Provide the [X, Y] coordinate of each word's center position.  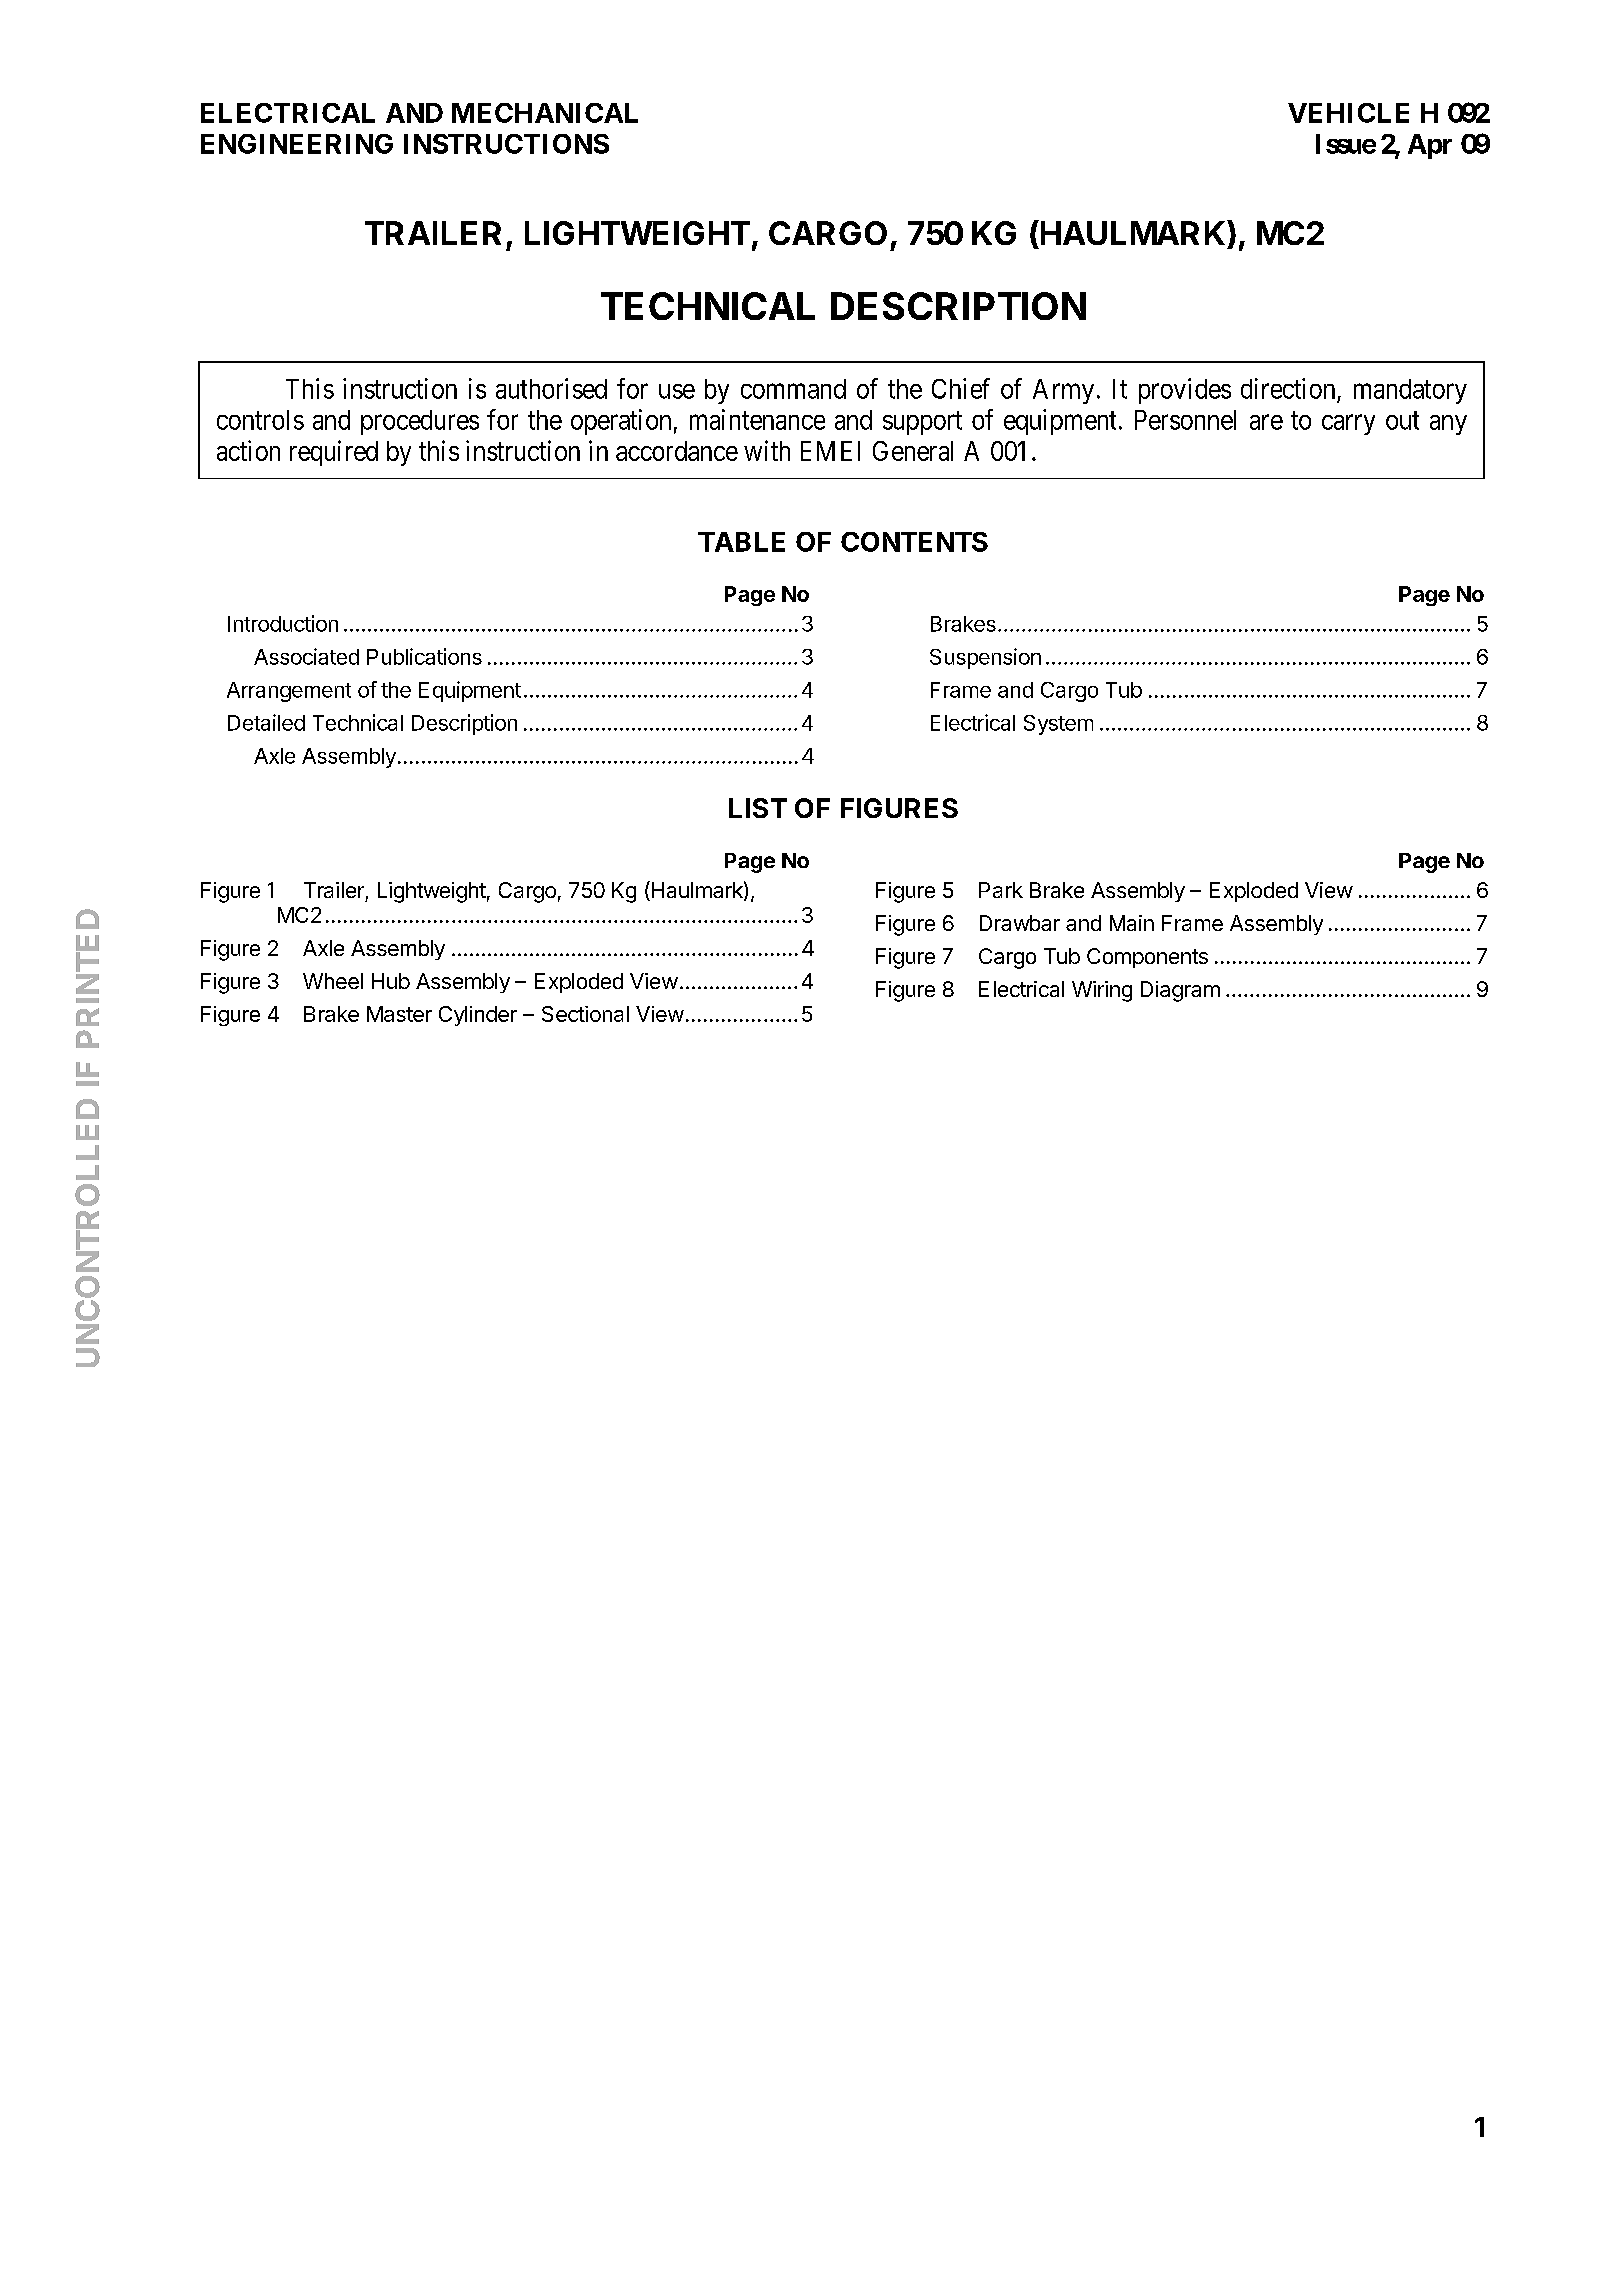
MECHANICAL [545, 113]
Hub [391, 981]
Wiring [1102, 991]
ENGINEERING [297, 144]
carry [1348, 425]
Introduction [283, 623]
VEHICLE [1348, 113]
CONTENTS [914, 542]
